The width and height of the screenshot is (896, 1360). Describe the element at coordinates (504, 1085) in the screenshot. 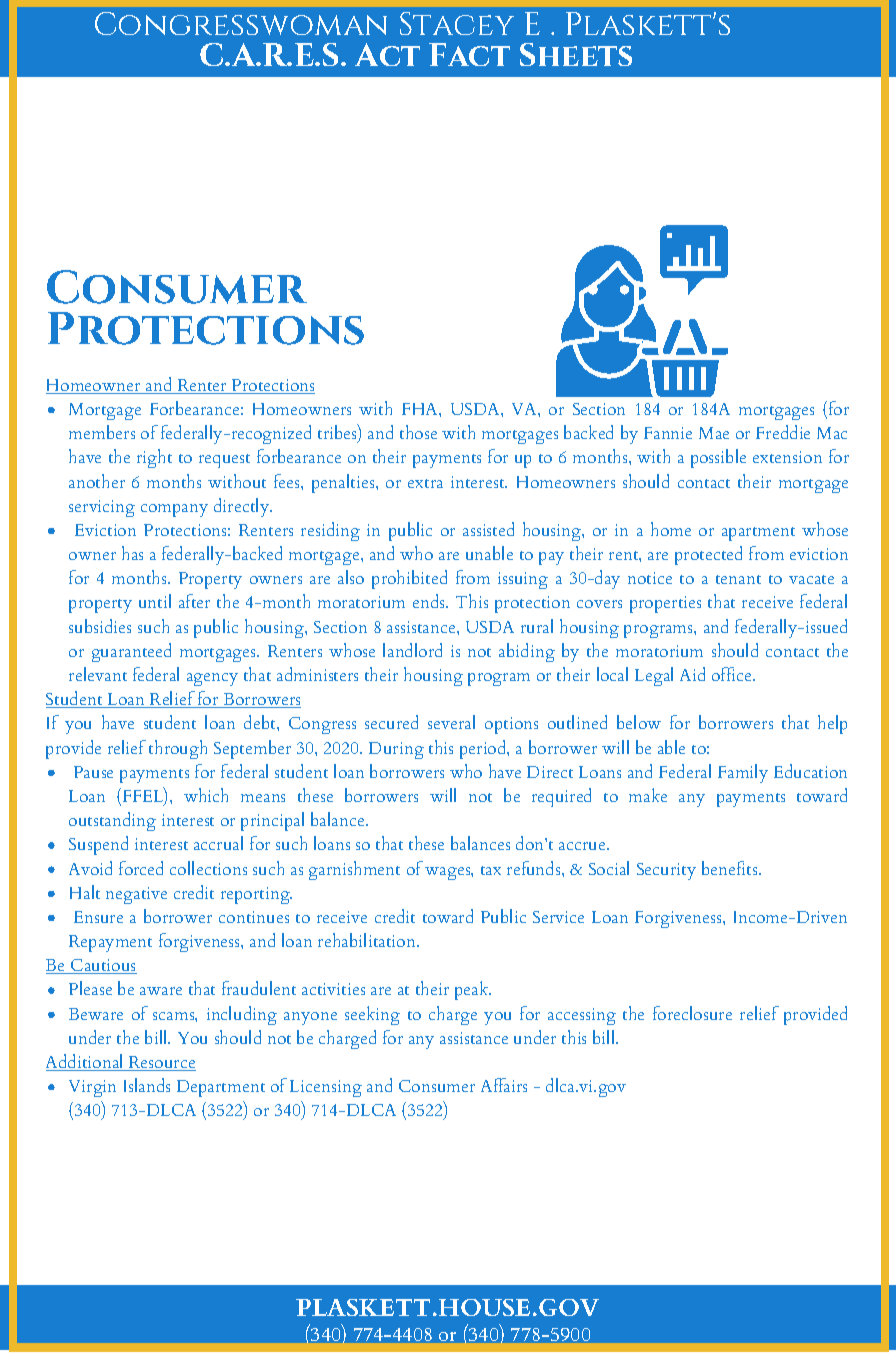

I see `Affairs` at that location.
